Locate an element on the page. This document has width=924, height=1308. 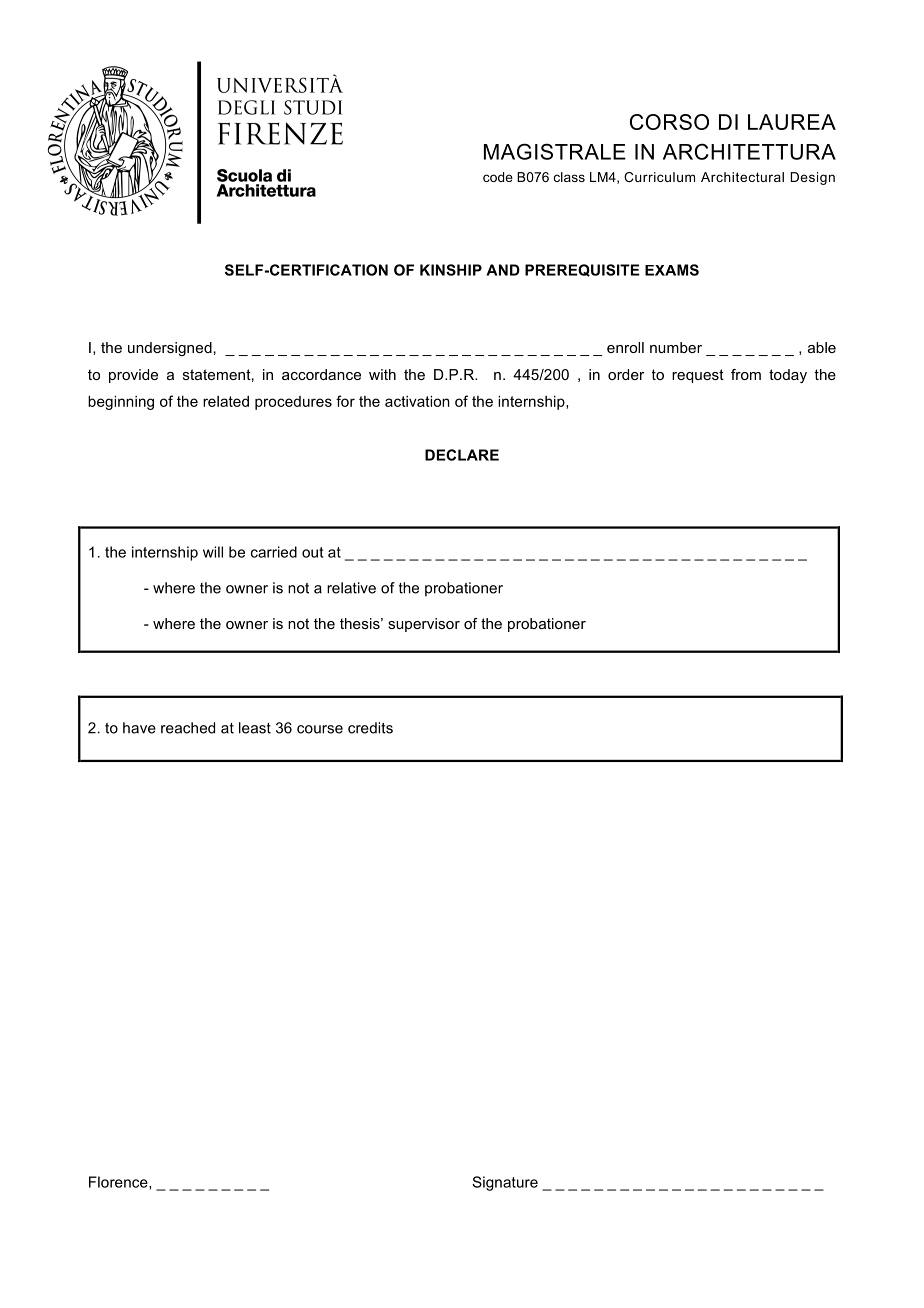
activation is located at coordinates (417, 401).
